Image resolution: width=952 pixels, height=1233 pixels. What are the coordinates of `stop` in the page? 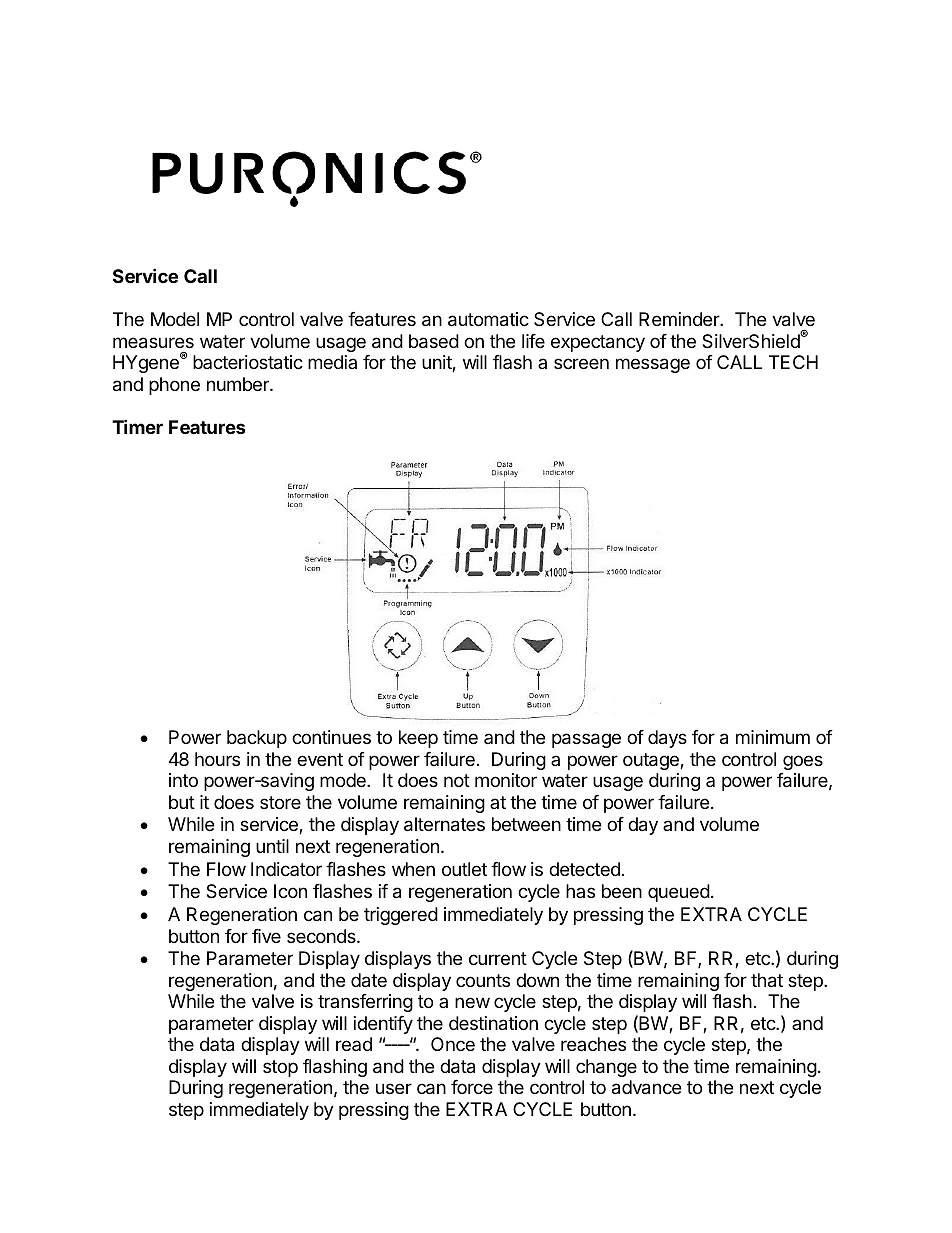 It's located at (280, 1068).
